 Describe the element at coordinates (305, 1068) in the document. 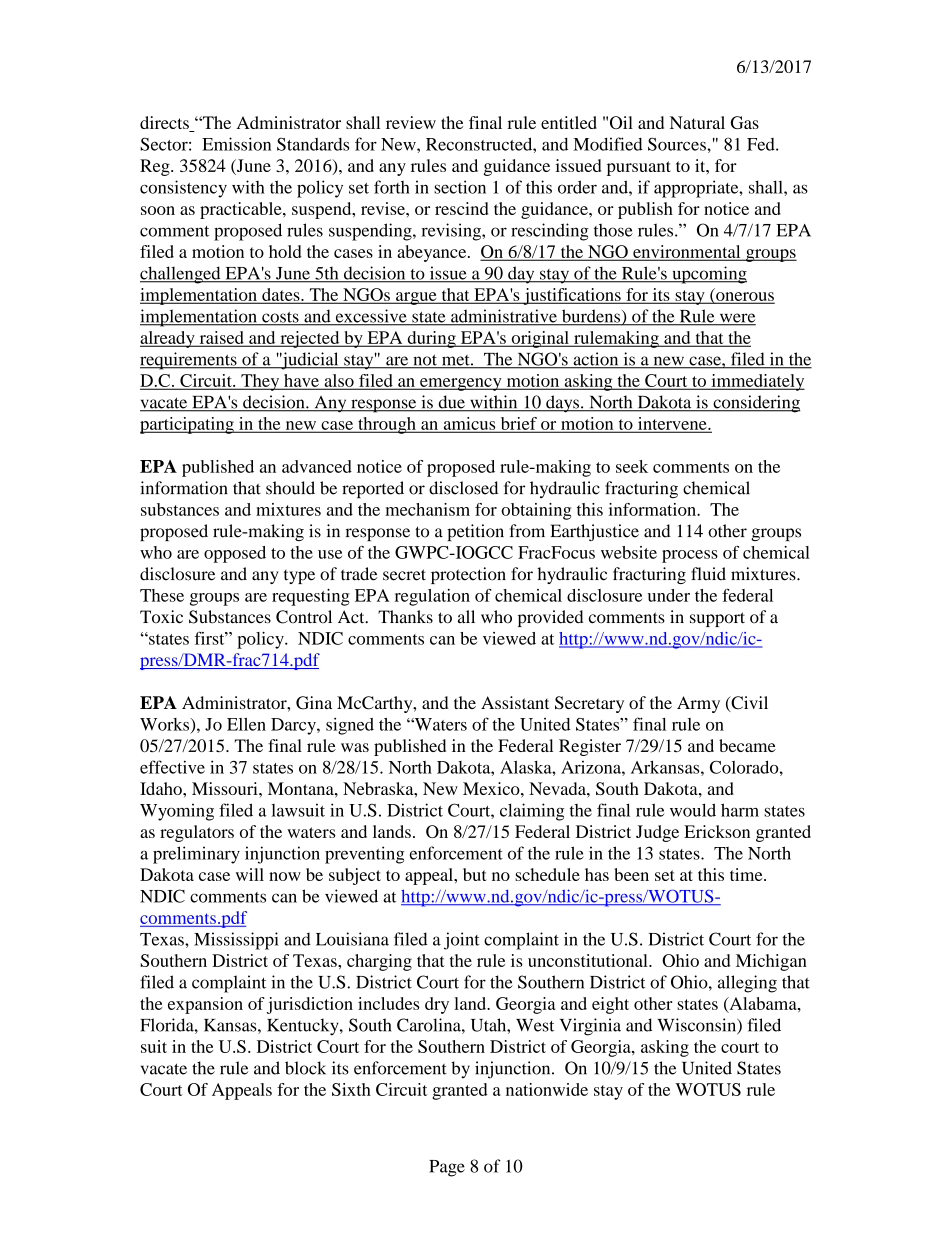

I see `block` at that location.
